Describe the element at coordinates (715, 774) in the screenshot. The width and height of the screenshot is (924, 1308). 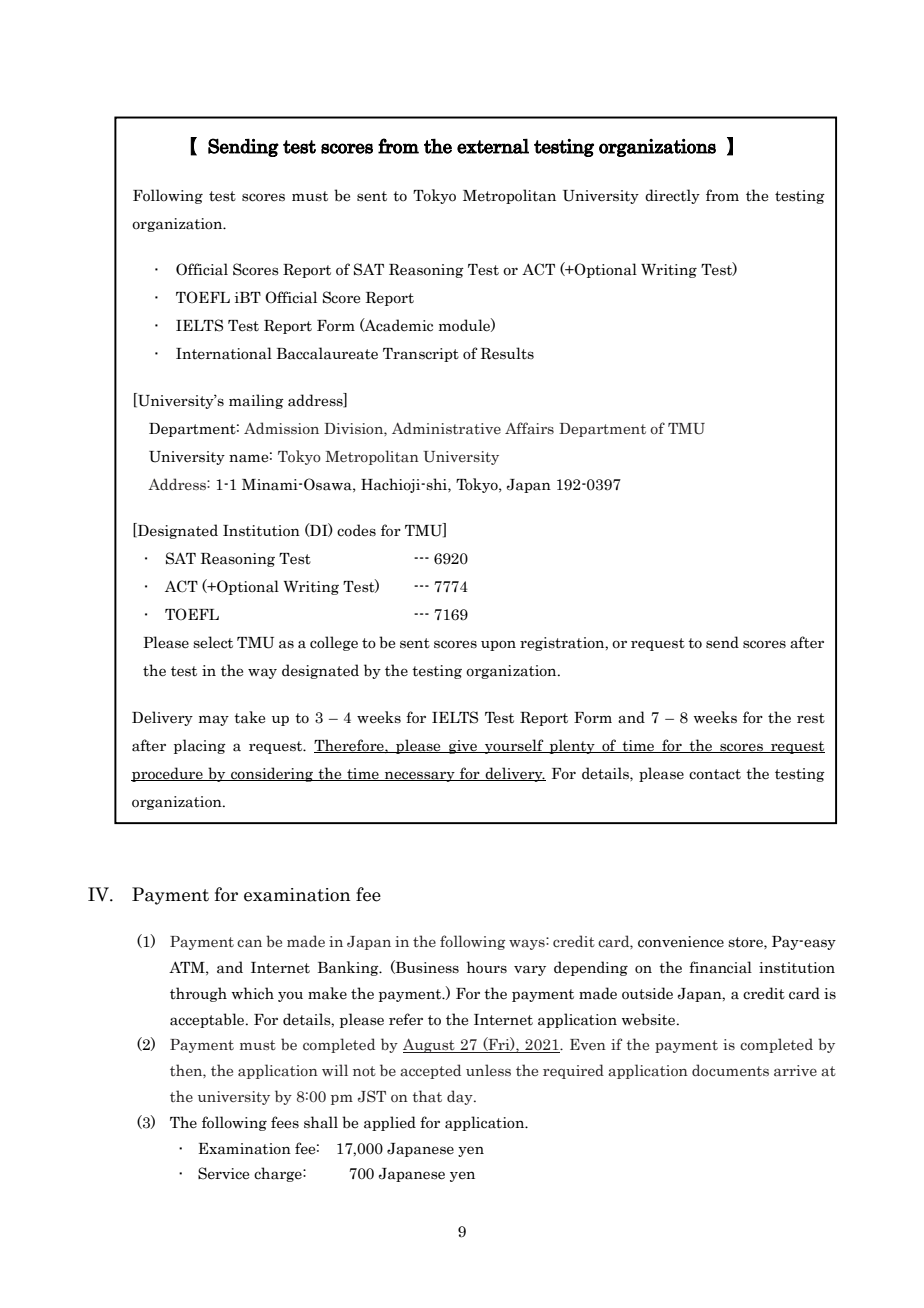
I see `contact` at that location.
